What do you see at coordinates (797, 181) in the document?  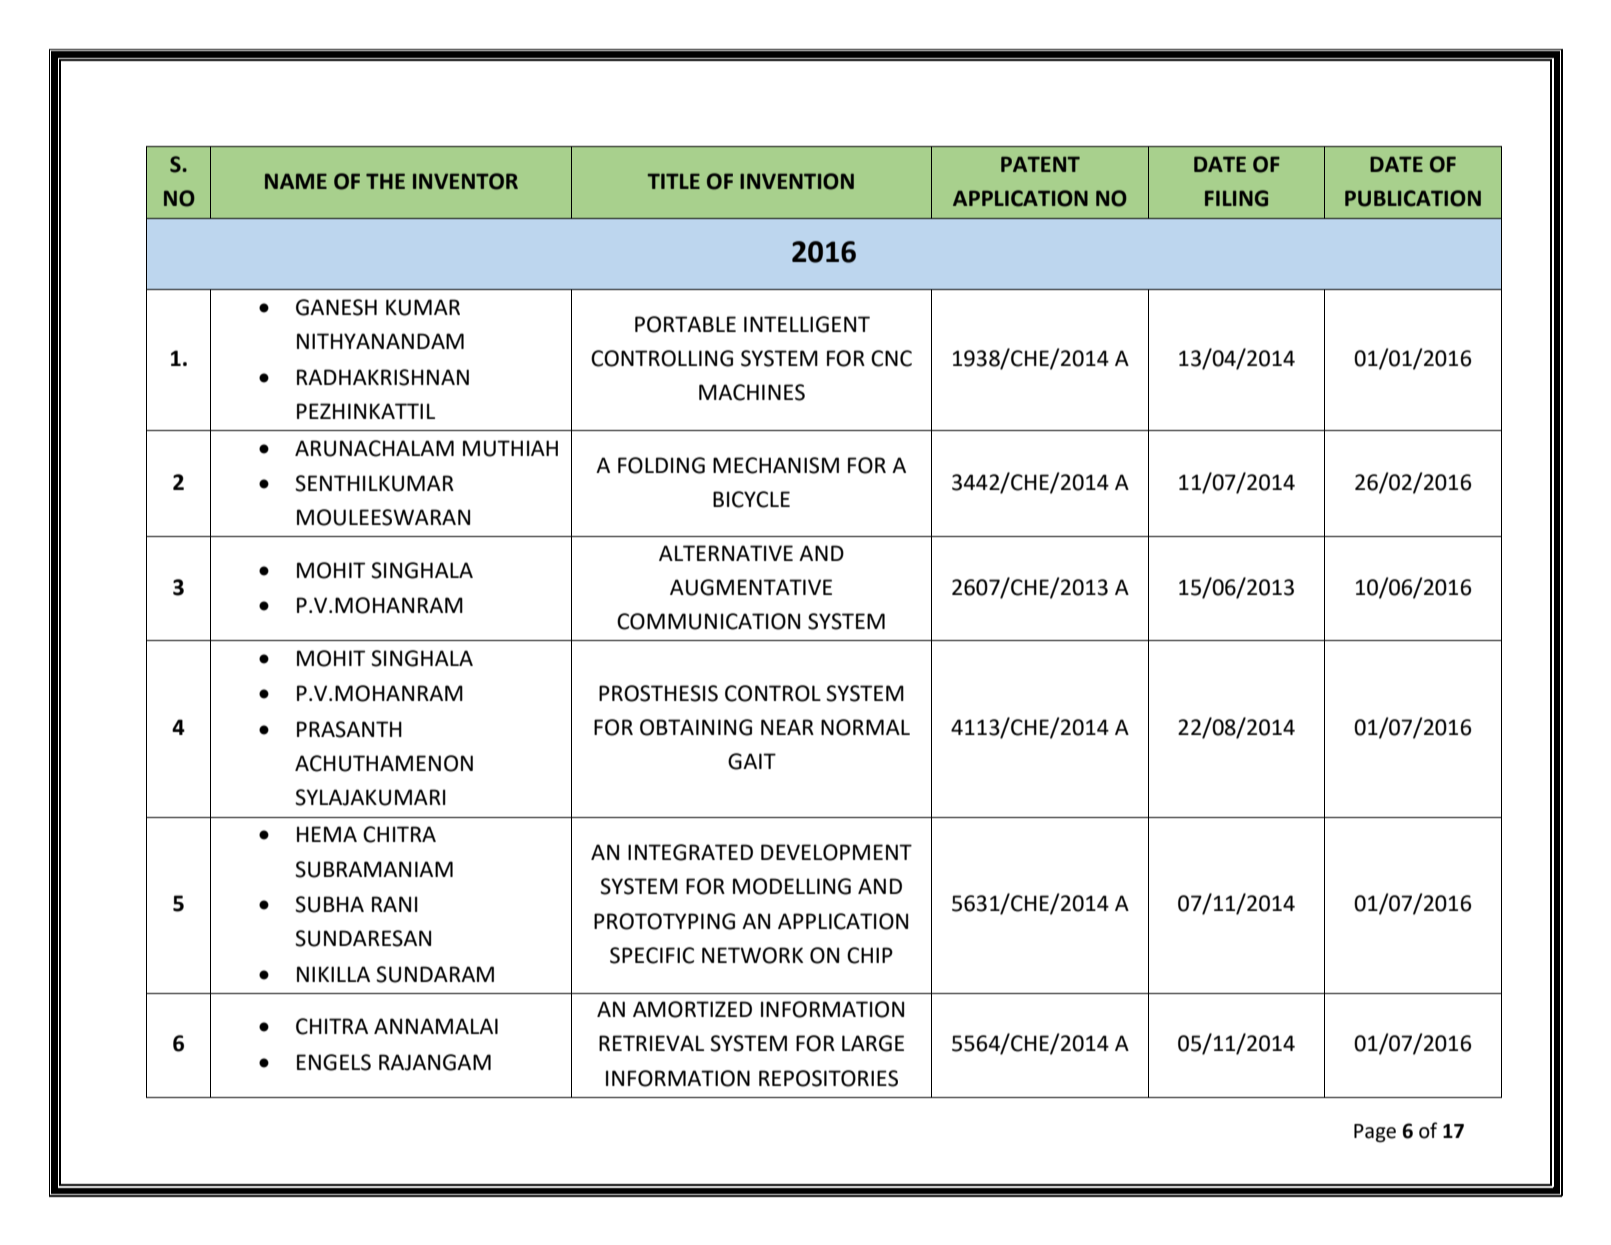 I see `INVENTION` at bounding box center [797, 181].
